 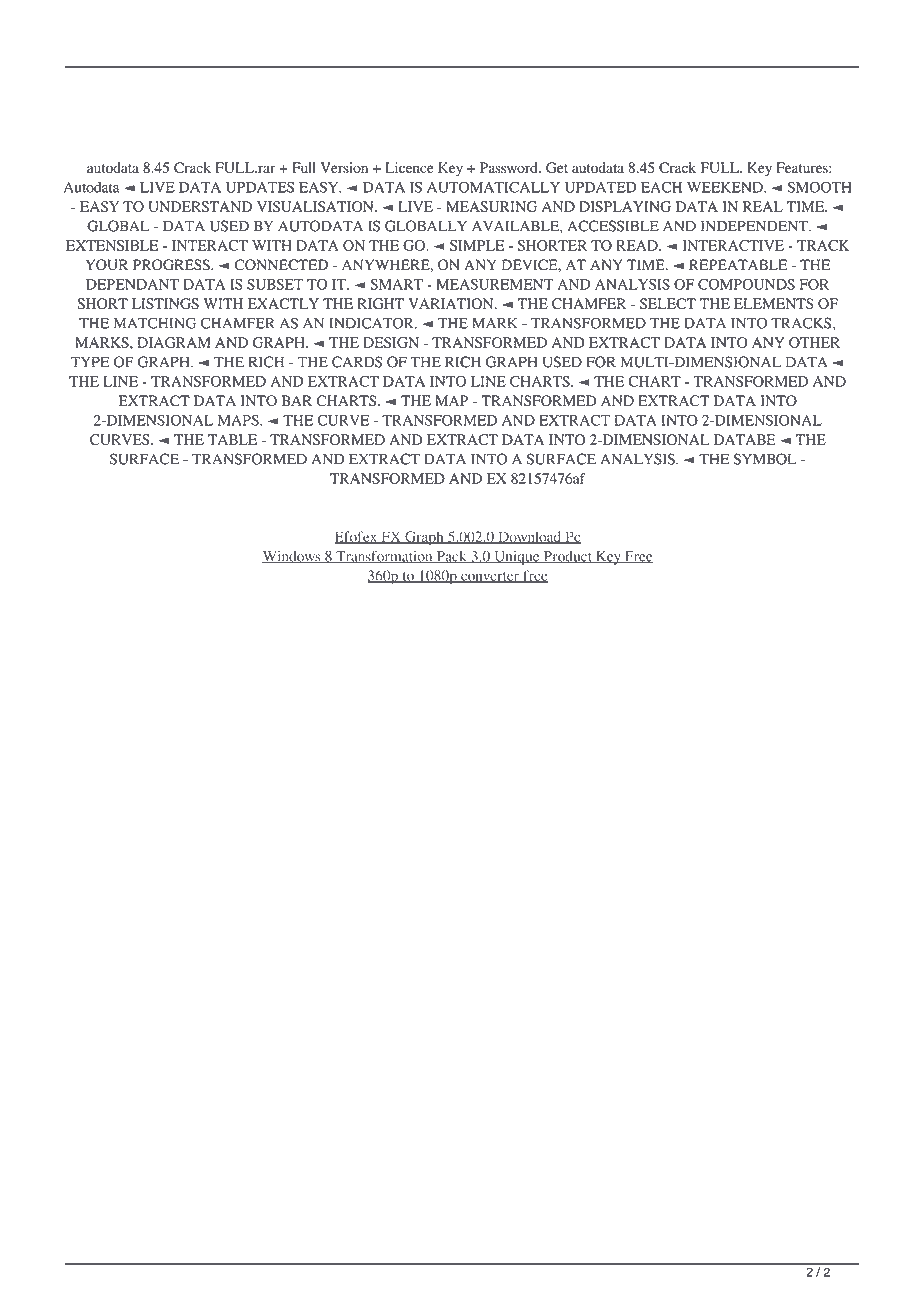 What do you see at coordinates (292, 557) in the document?
I see `Windows` at bounding box center [292, 557].
